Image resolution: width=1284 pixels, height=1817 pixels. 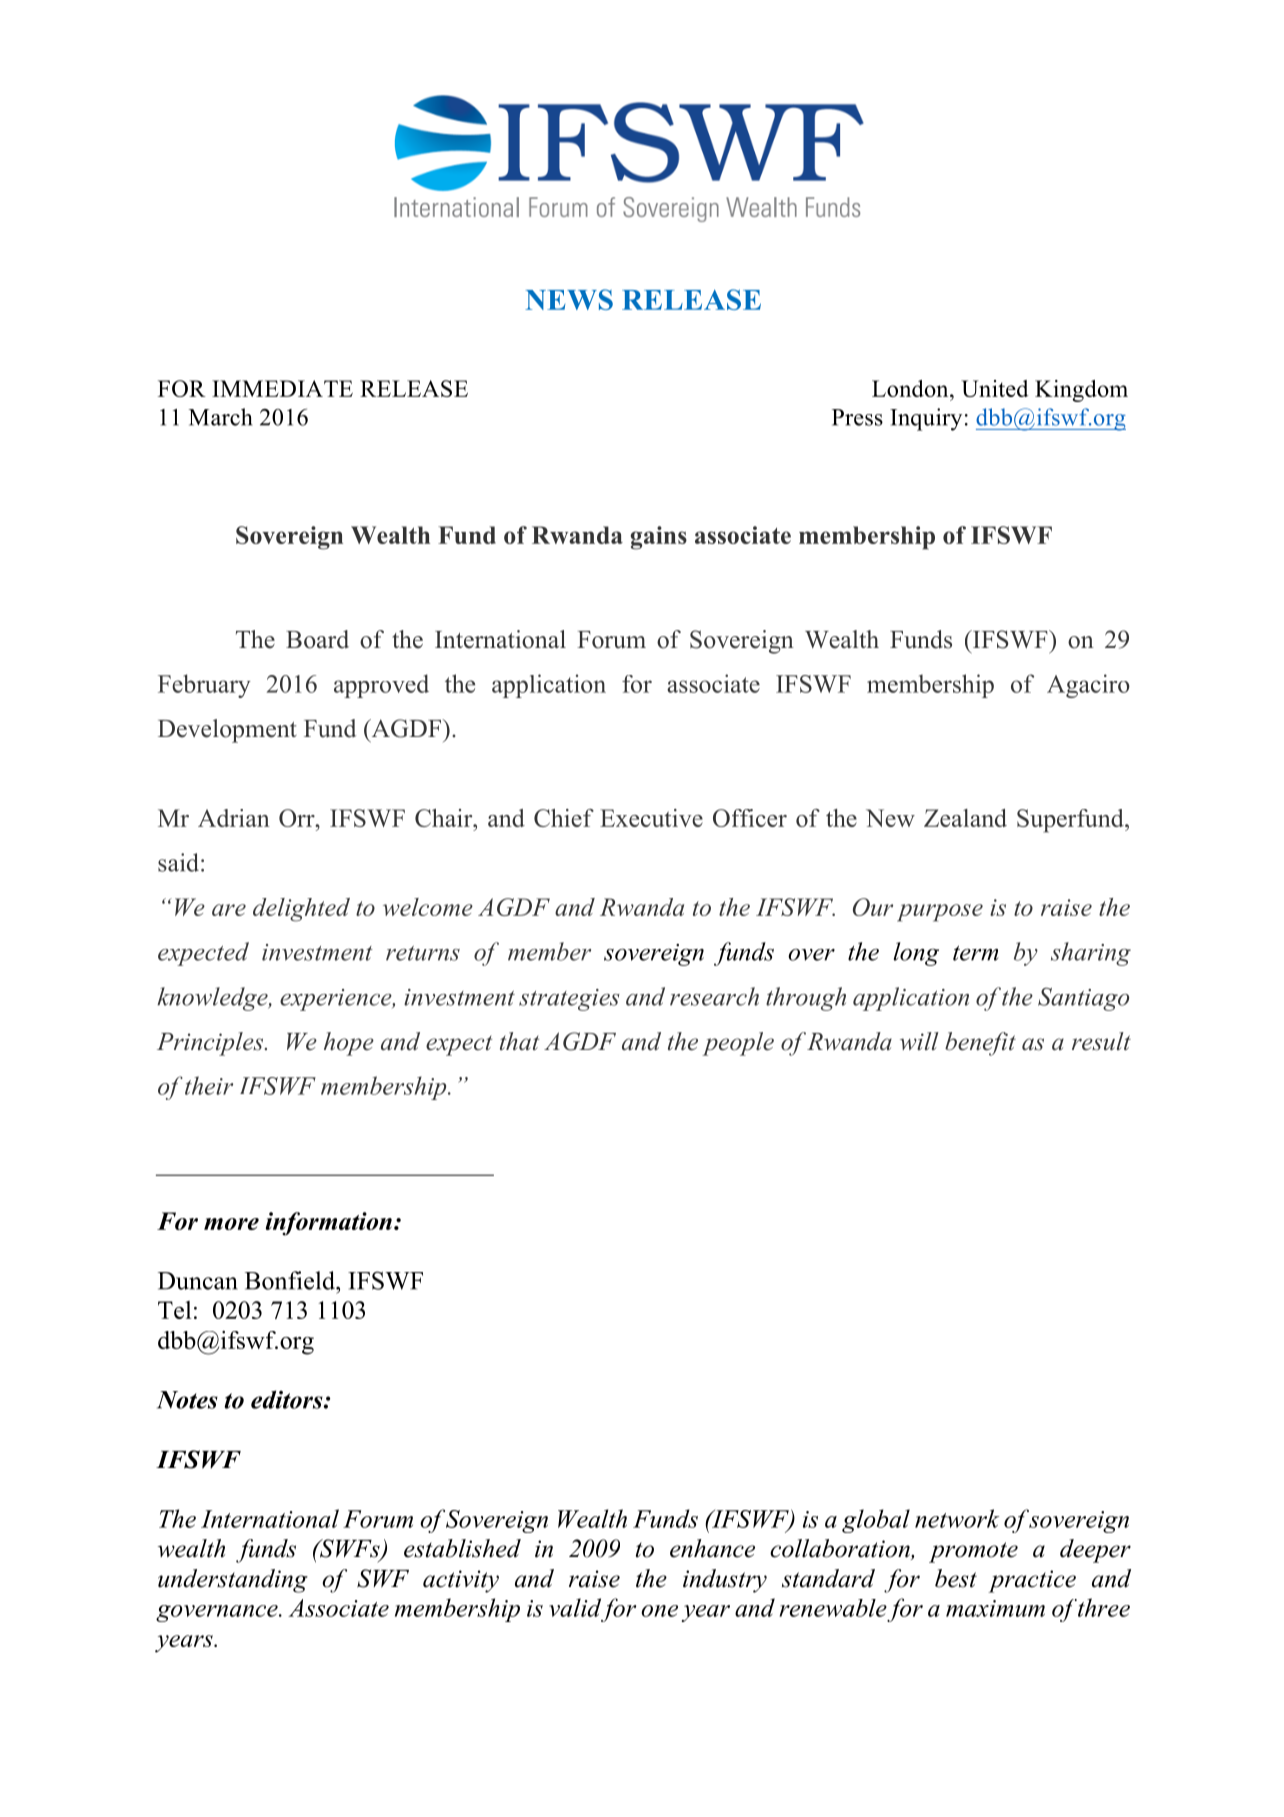 What do you see at coordinates (659, 1611) in the image?
I see `one` at bounding box center [659, 1611].
